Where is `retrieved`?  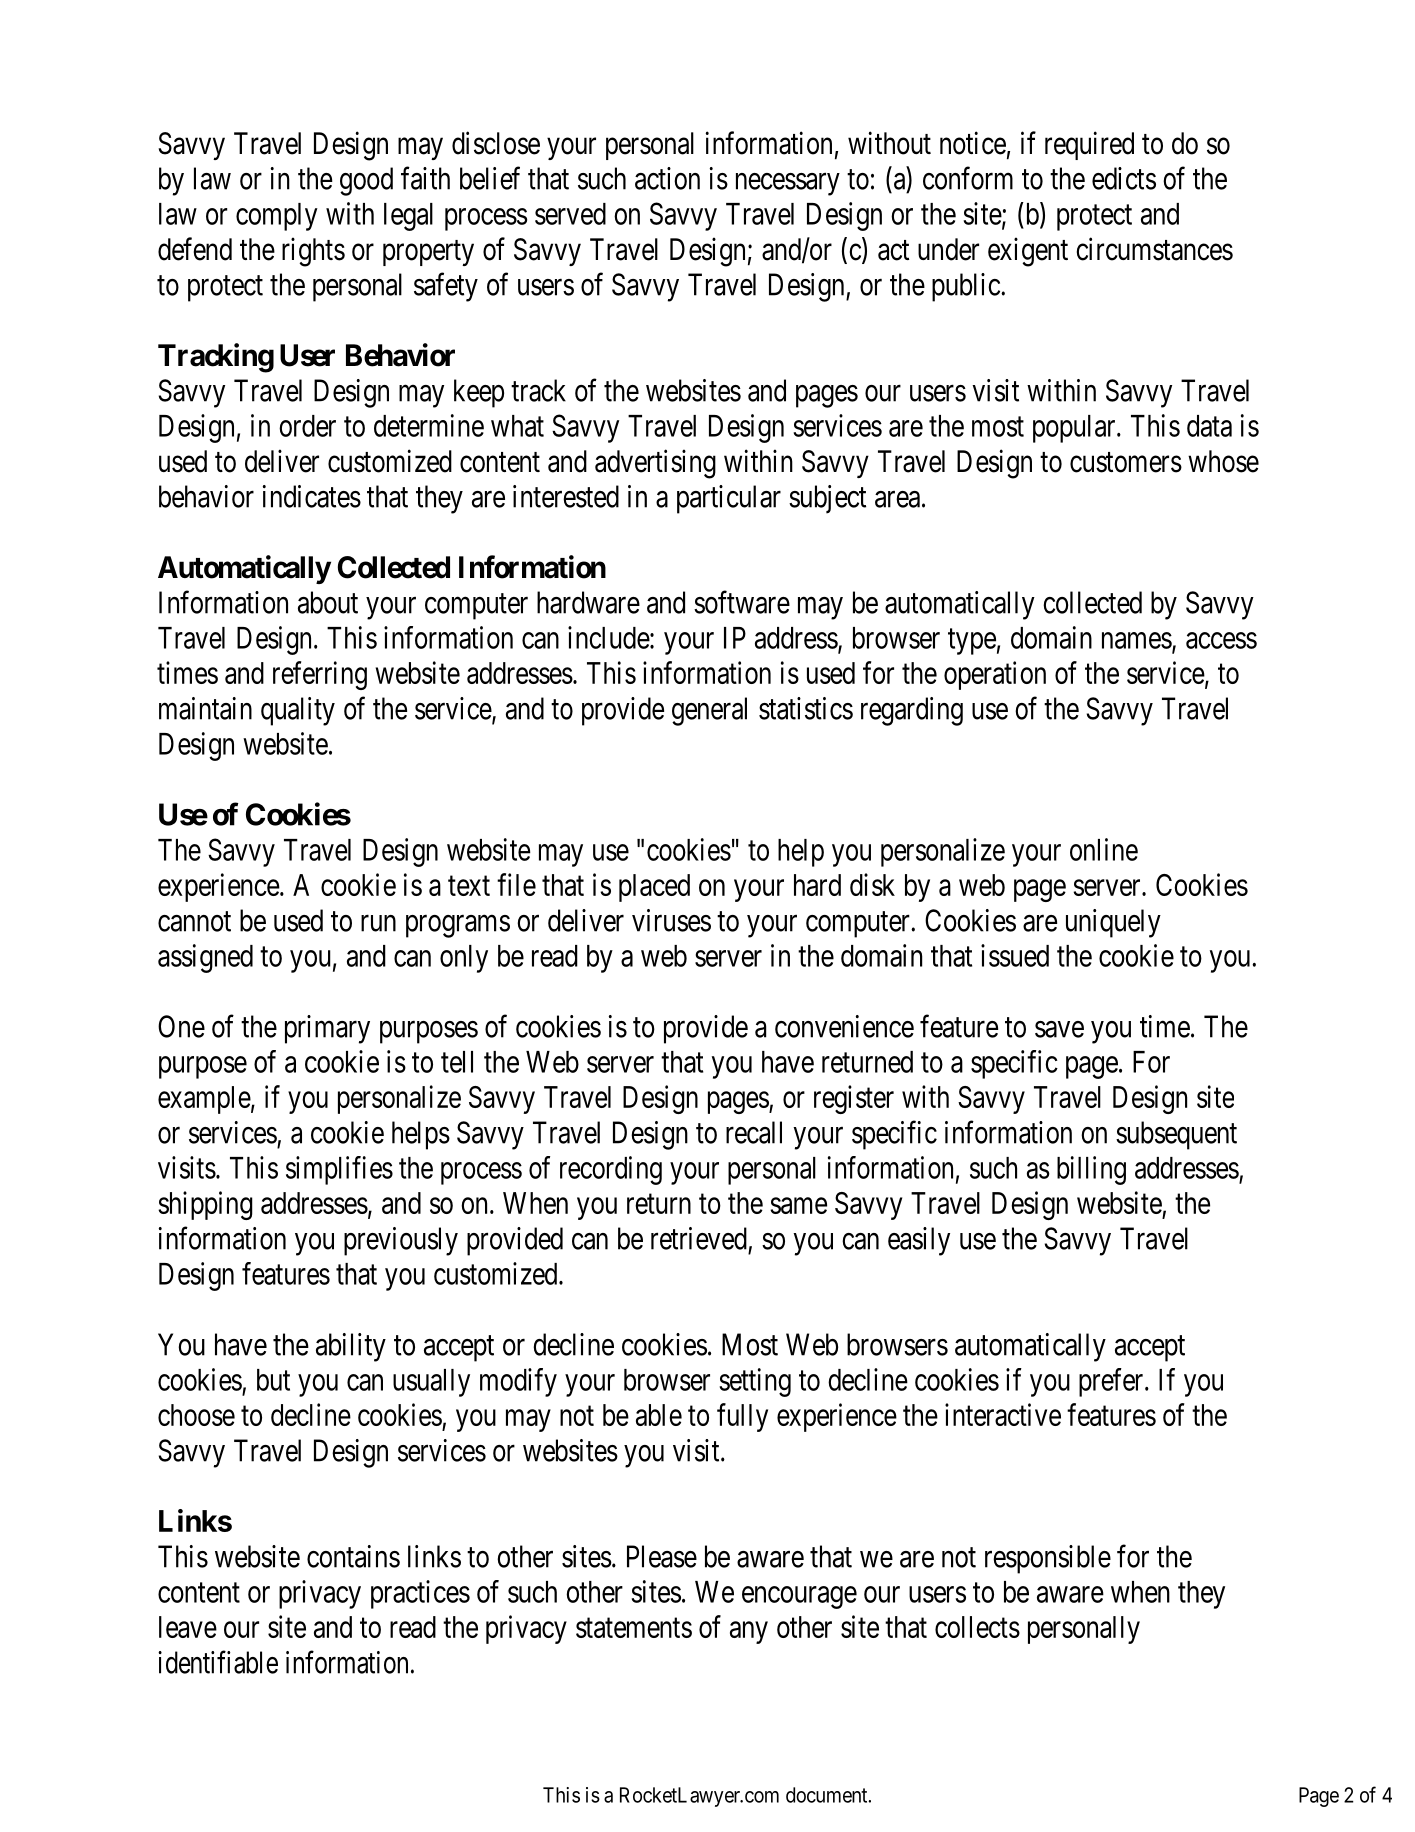
retrieved is located at coordinates (699, 1238).
